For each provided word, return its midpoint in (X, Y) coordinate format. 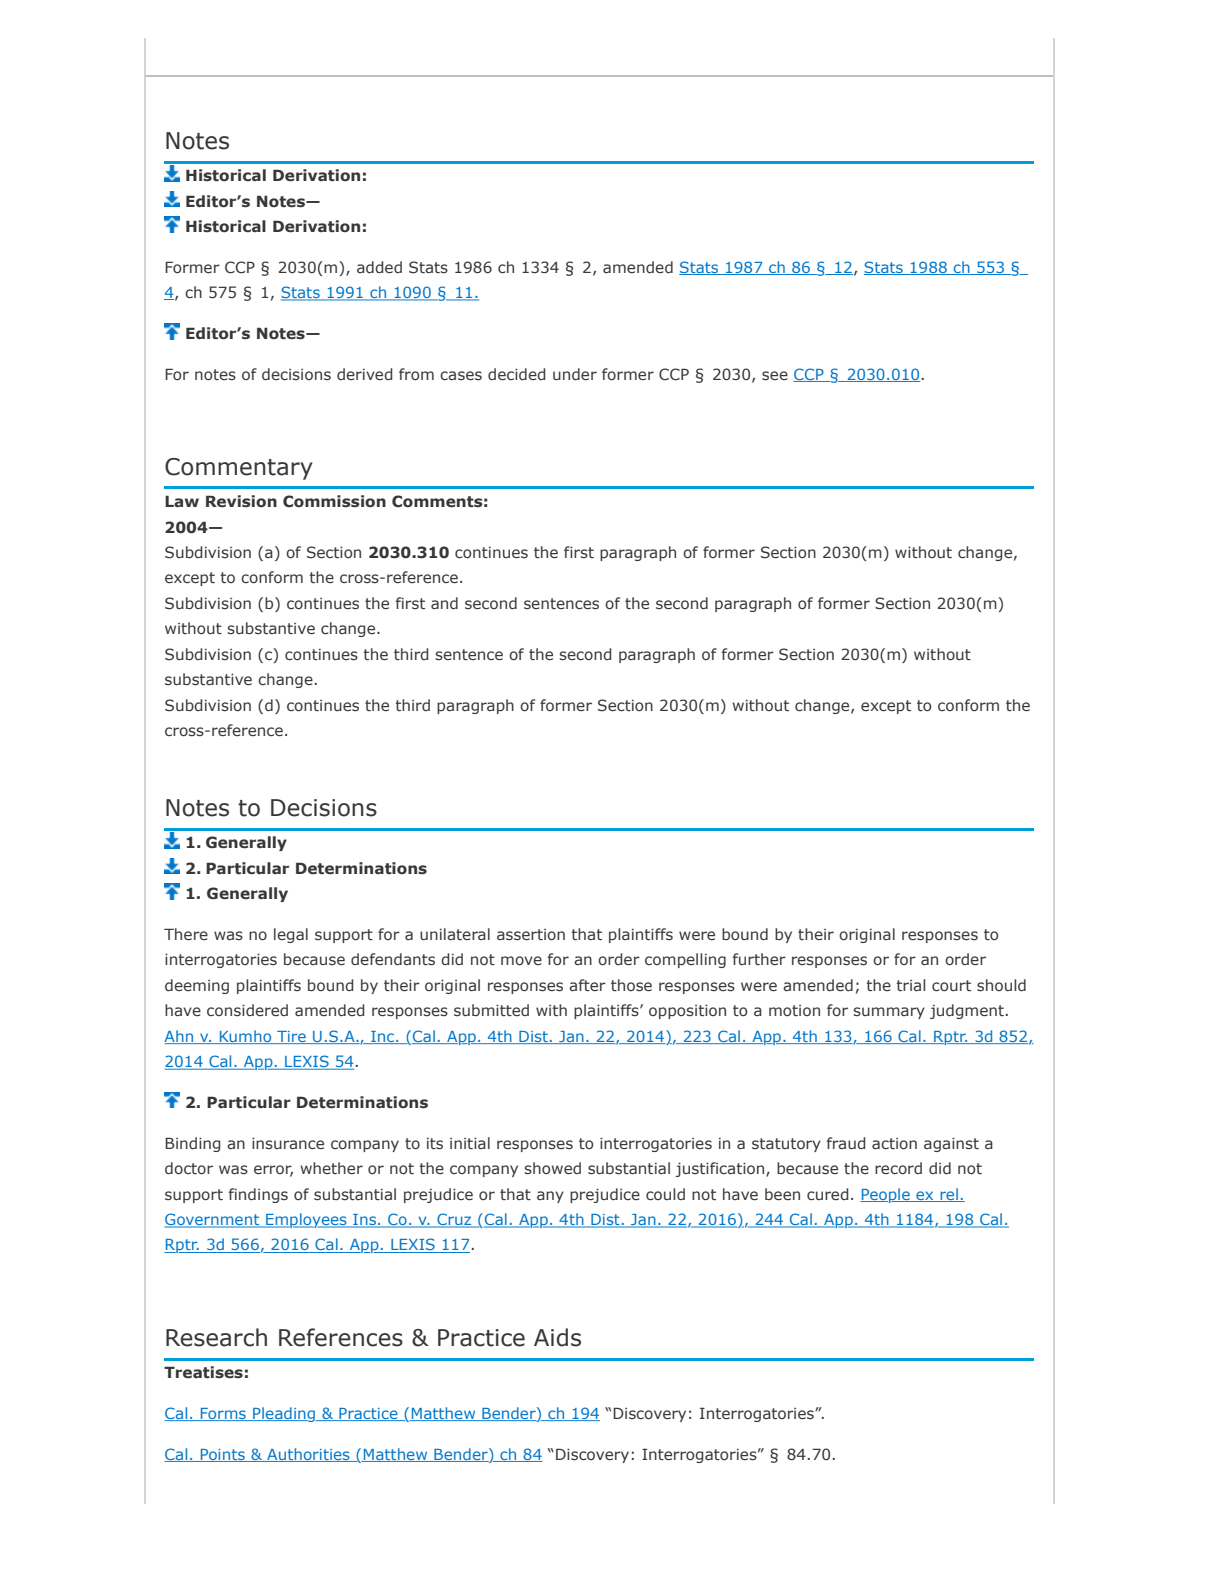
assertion (531, 934)
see (775, 376)
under (575, 374)
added (379, 267)
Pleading (284, 1414)
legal (291, 935)
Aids (557, 1337)
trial (910, 985)
